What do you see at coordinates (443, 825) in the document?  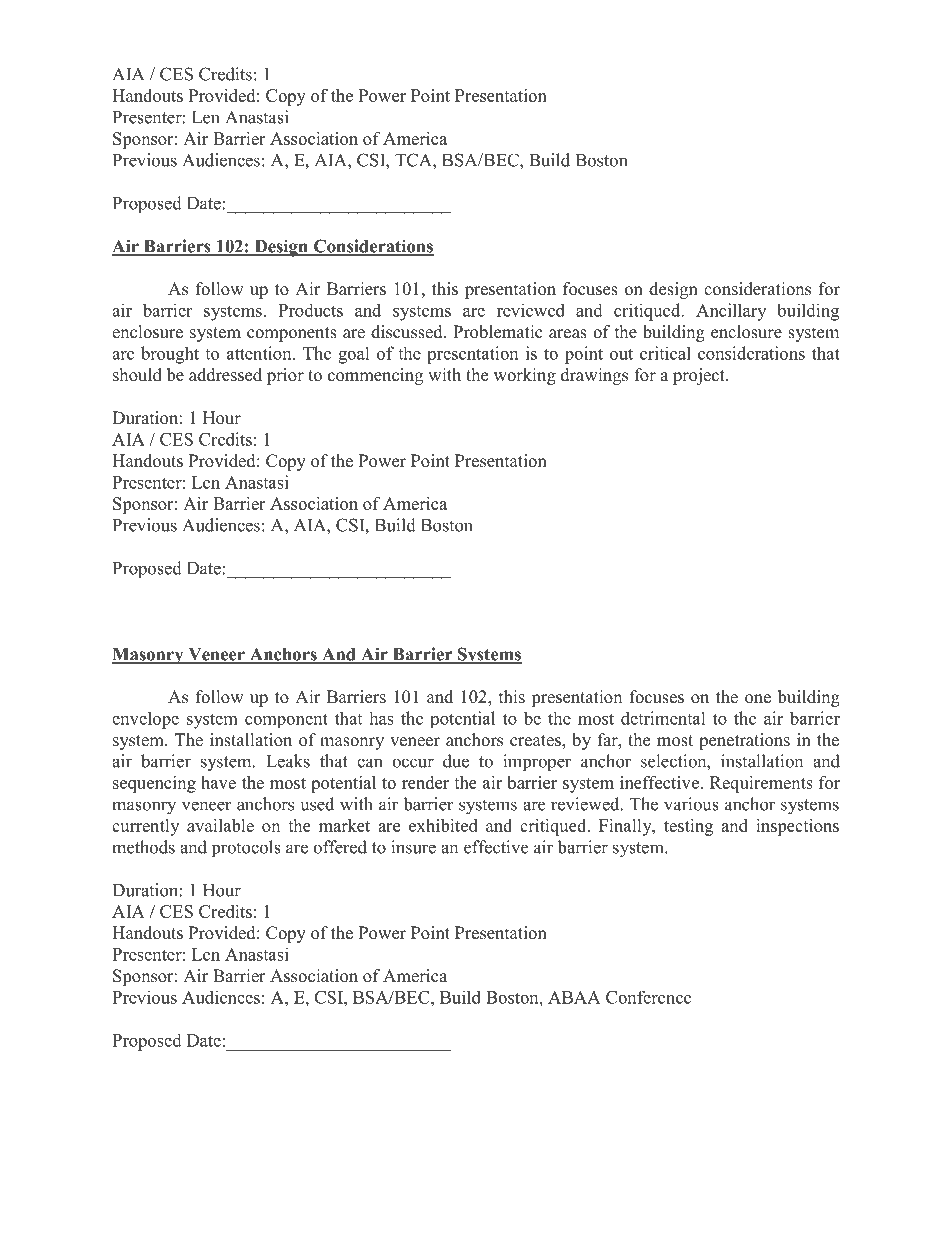 I see `exhibited` at bounding box center [443, 825].
